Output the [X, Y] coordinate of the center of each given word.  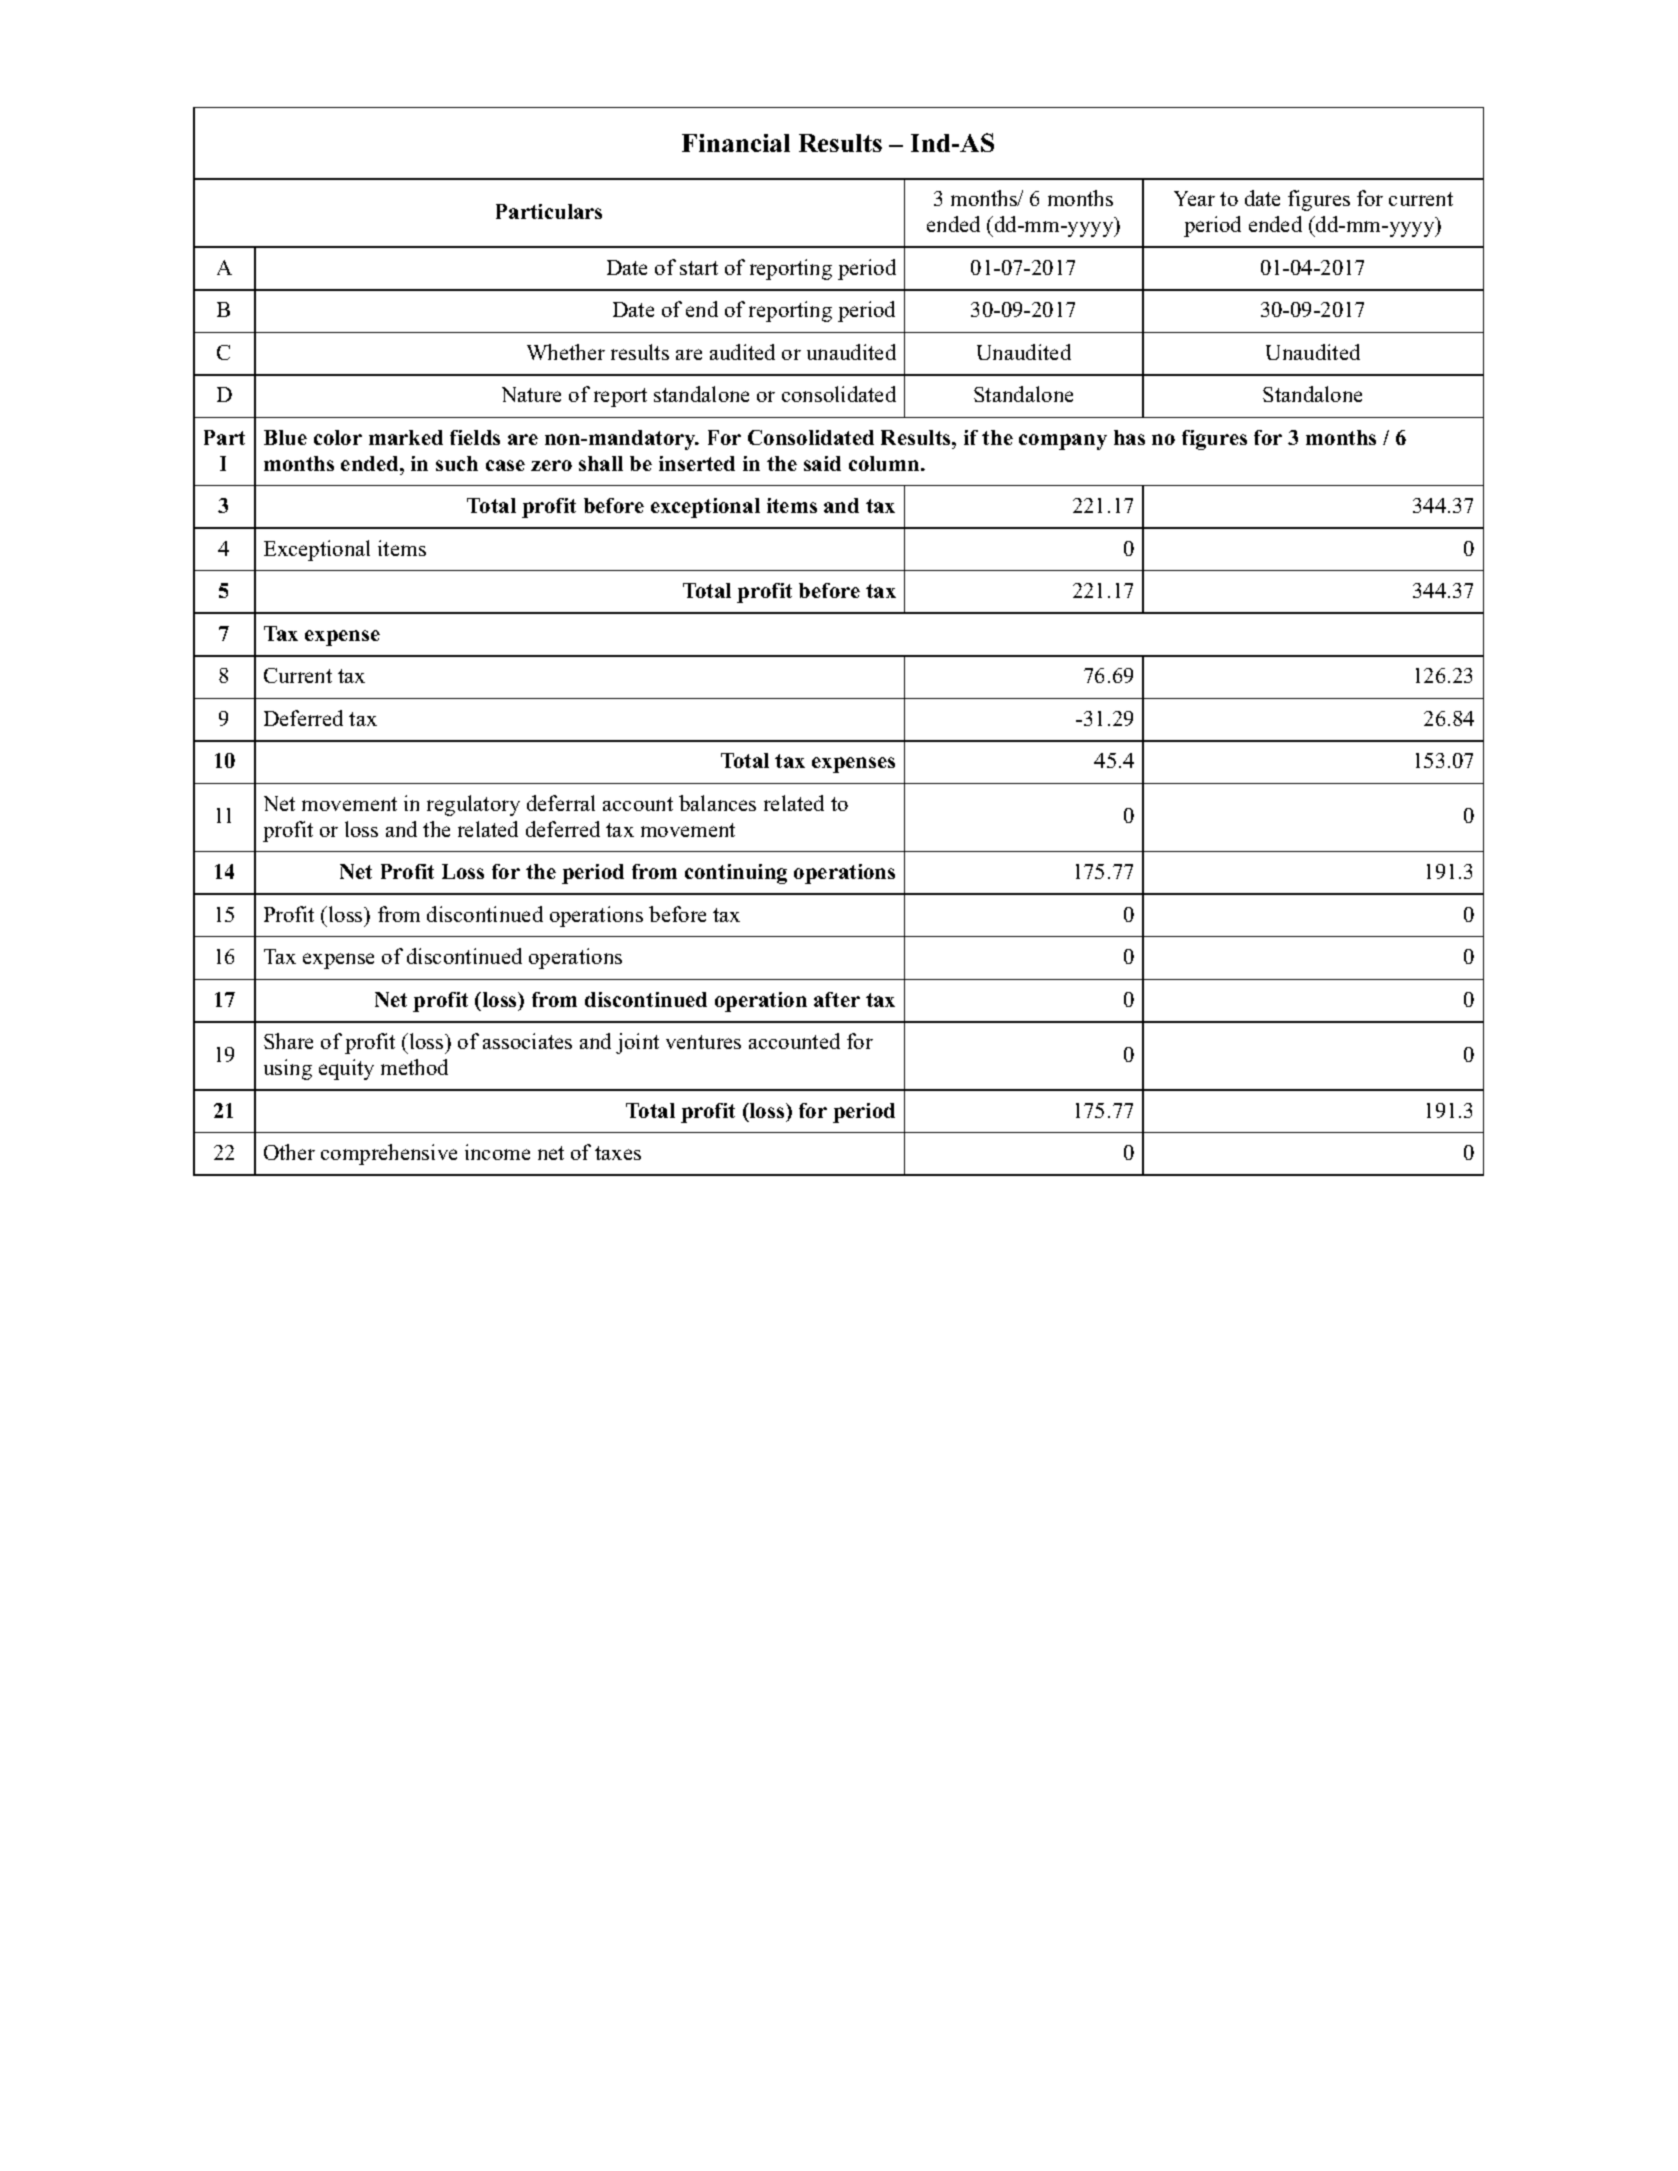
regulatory [473, 805]
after [837, 999]
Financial [736, 143]
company [1063, 442]
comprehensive [389, 1154]
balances [717, 803]
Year [1194, 198]
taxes [618, 1153]
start [699, 268]
